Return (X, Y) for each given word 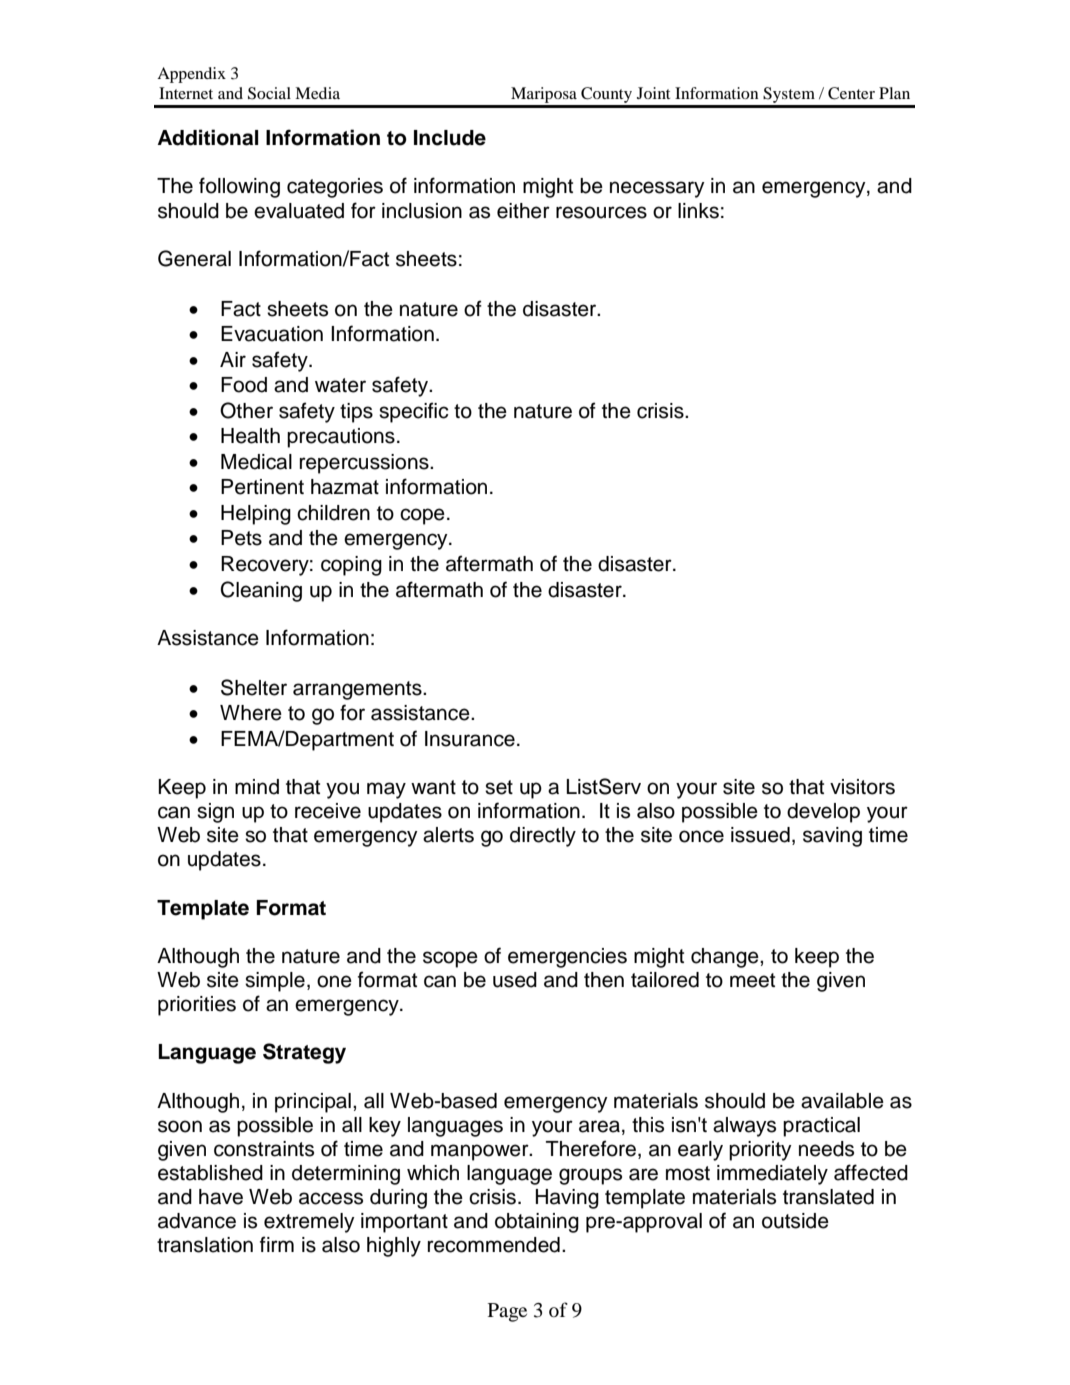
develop (823, 813)
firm (277, 1244)
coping (351, 566)
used (515, 980)
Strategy (304, 1053)
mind (257, 787)
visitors (862, 787)
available (842, 1101)
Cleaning (261, 591)
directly (543, 837)
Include (450, 138)
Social (269, 93)
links (698, 211)
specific (414, 412)
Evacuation (272, 334)
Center (851, 93)
